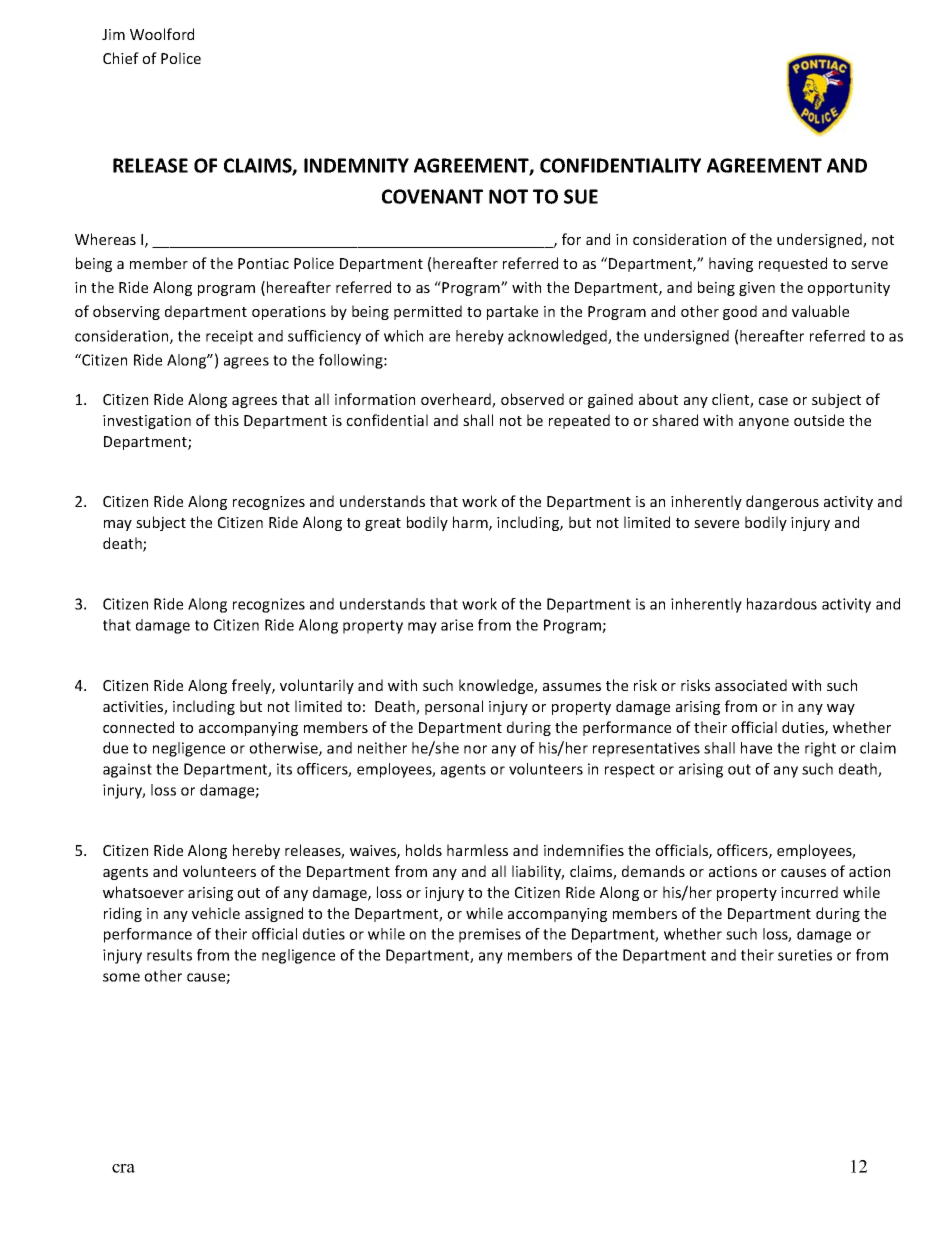  I want to click on COVENANT, so click(432, 196).
